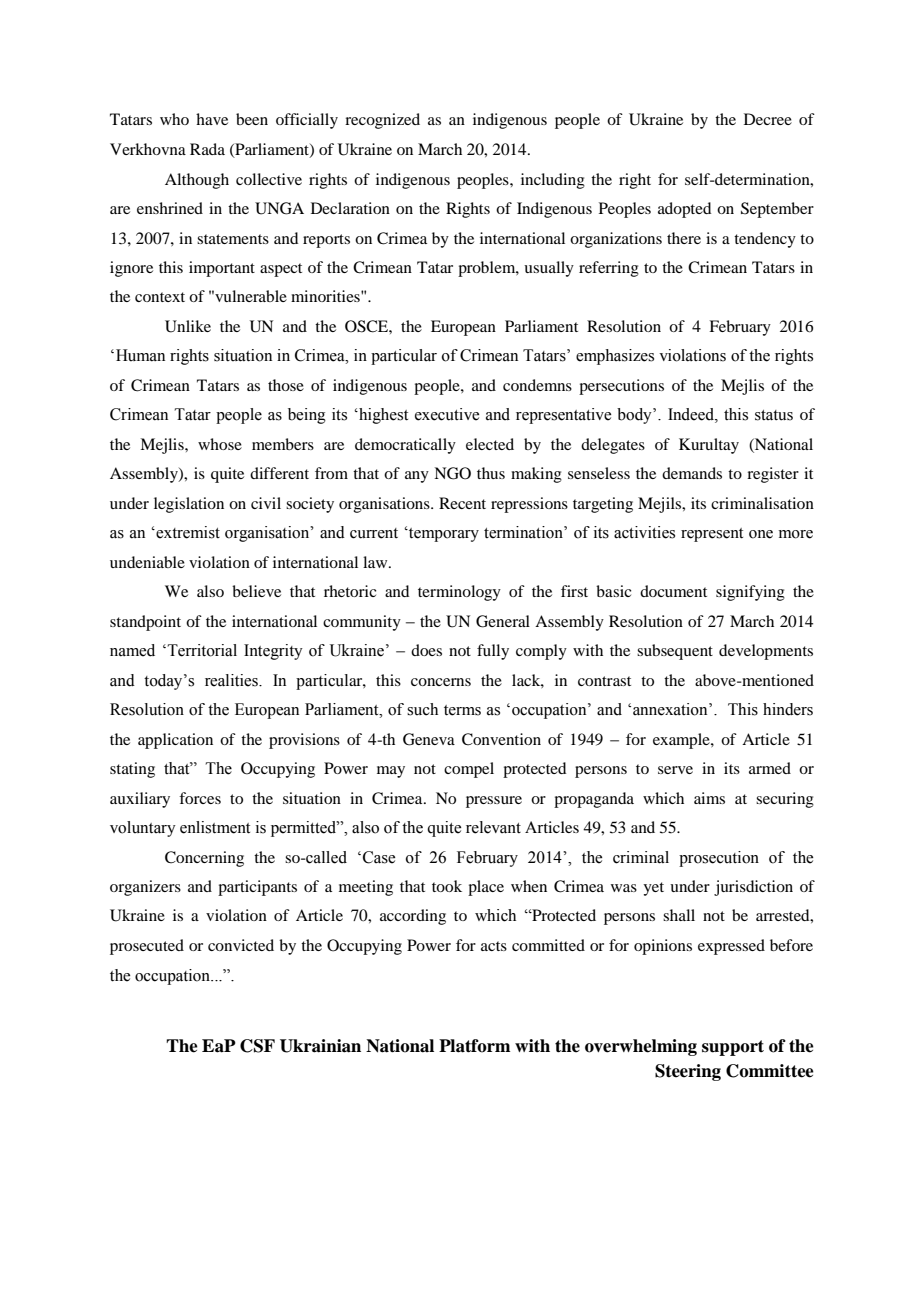 Image resolution: width=924 pixels, height=1308 pixels. Describe the element at coordinates (257, 1046) in the screenshot. I see `CSF` at that location.
